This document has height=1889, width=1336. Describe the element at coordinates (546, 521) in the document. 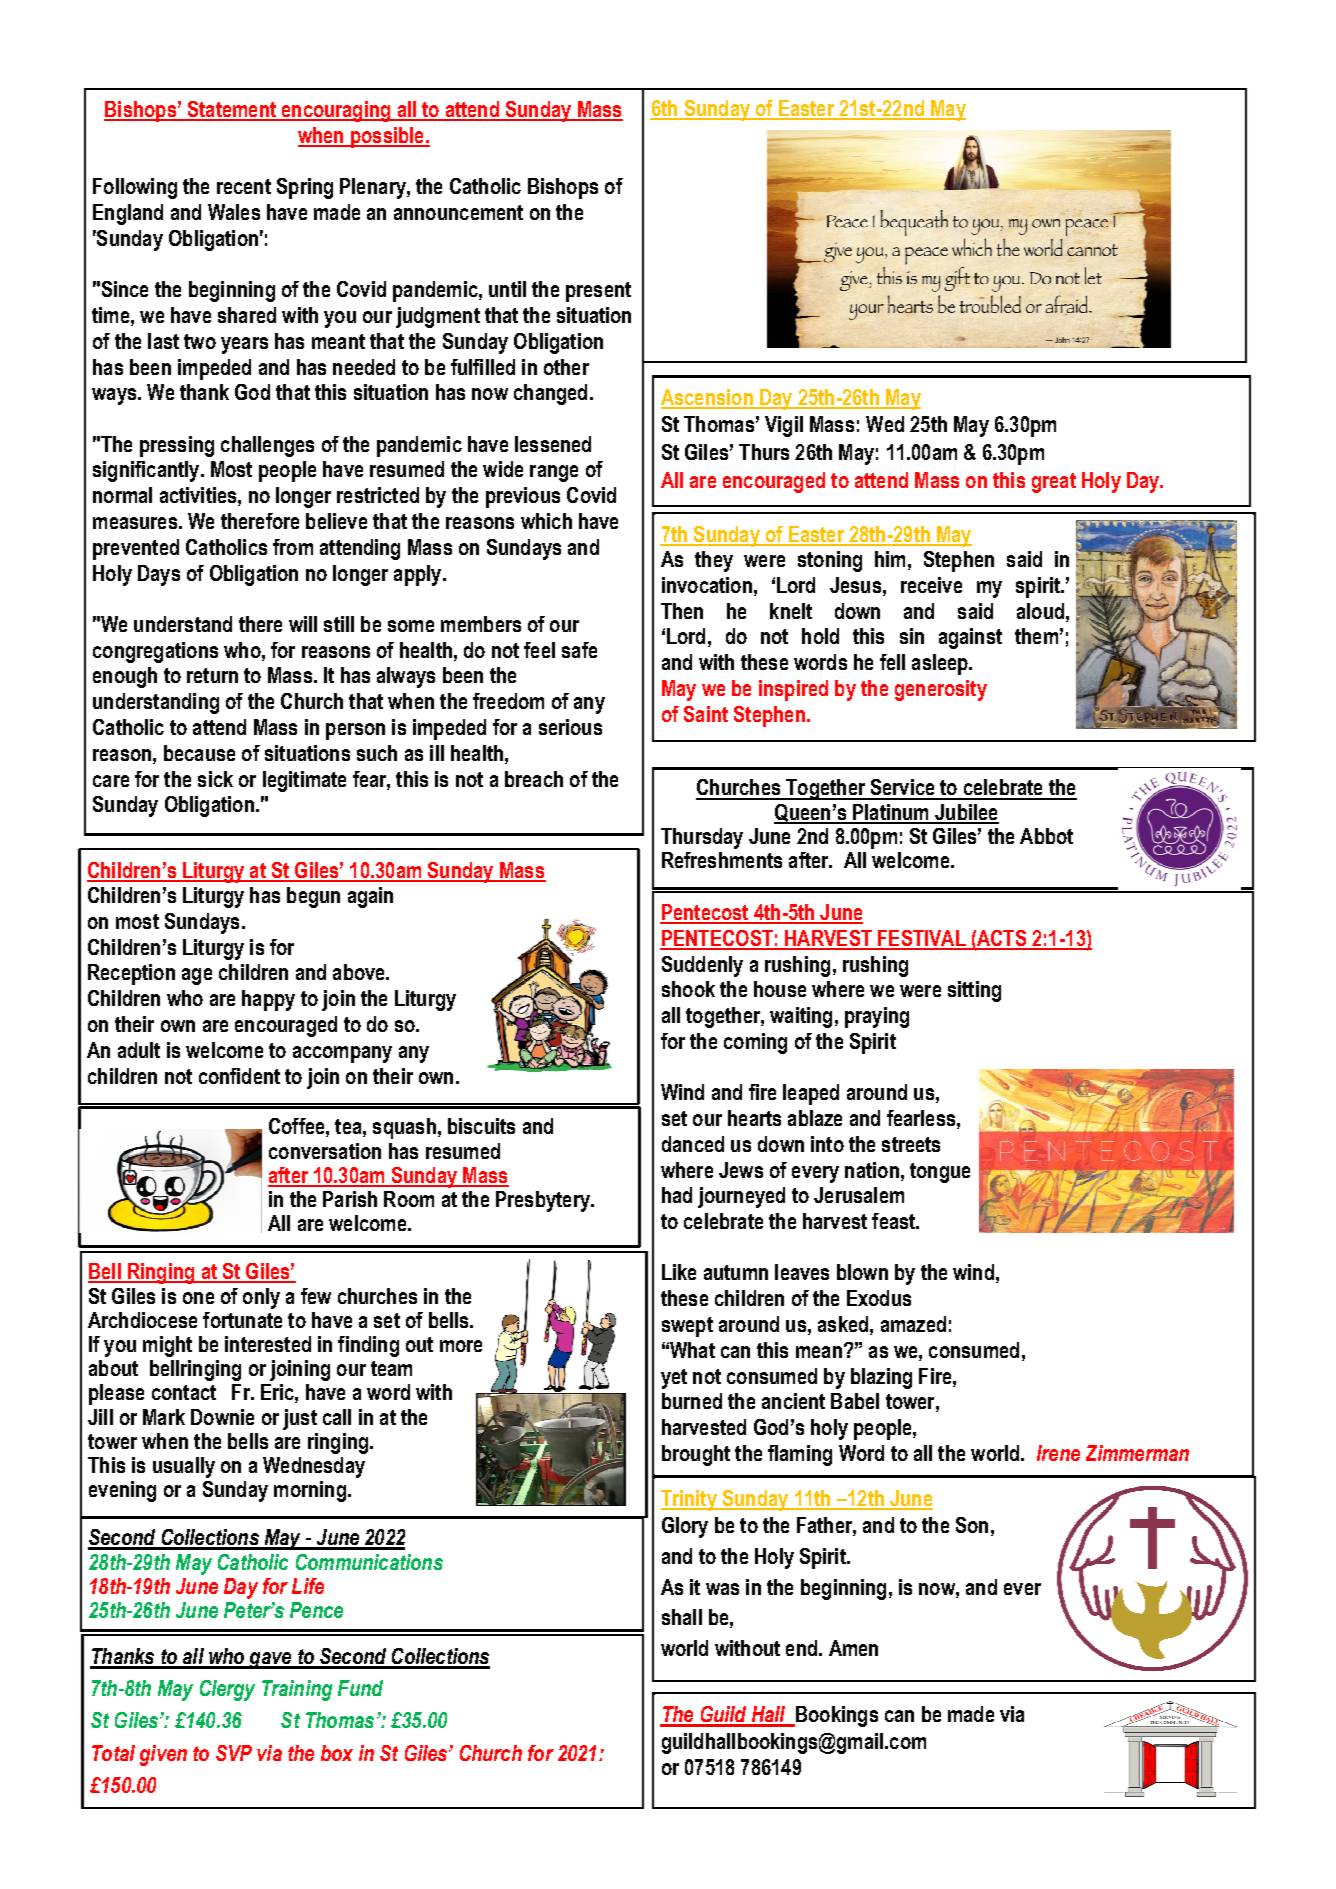

I see `which` at that location.
